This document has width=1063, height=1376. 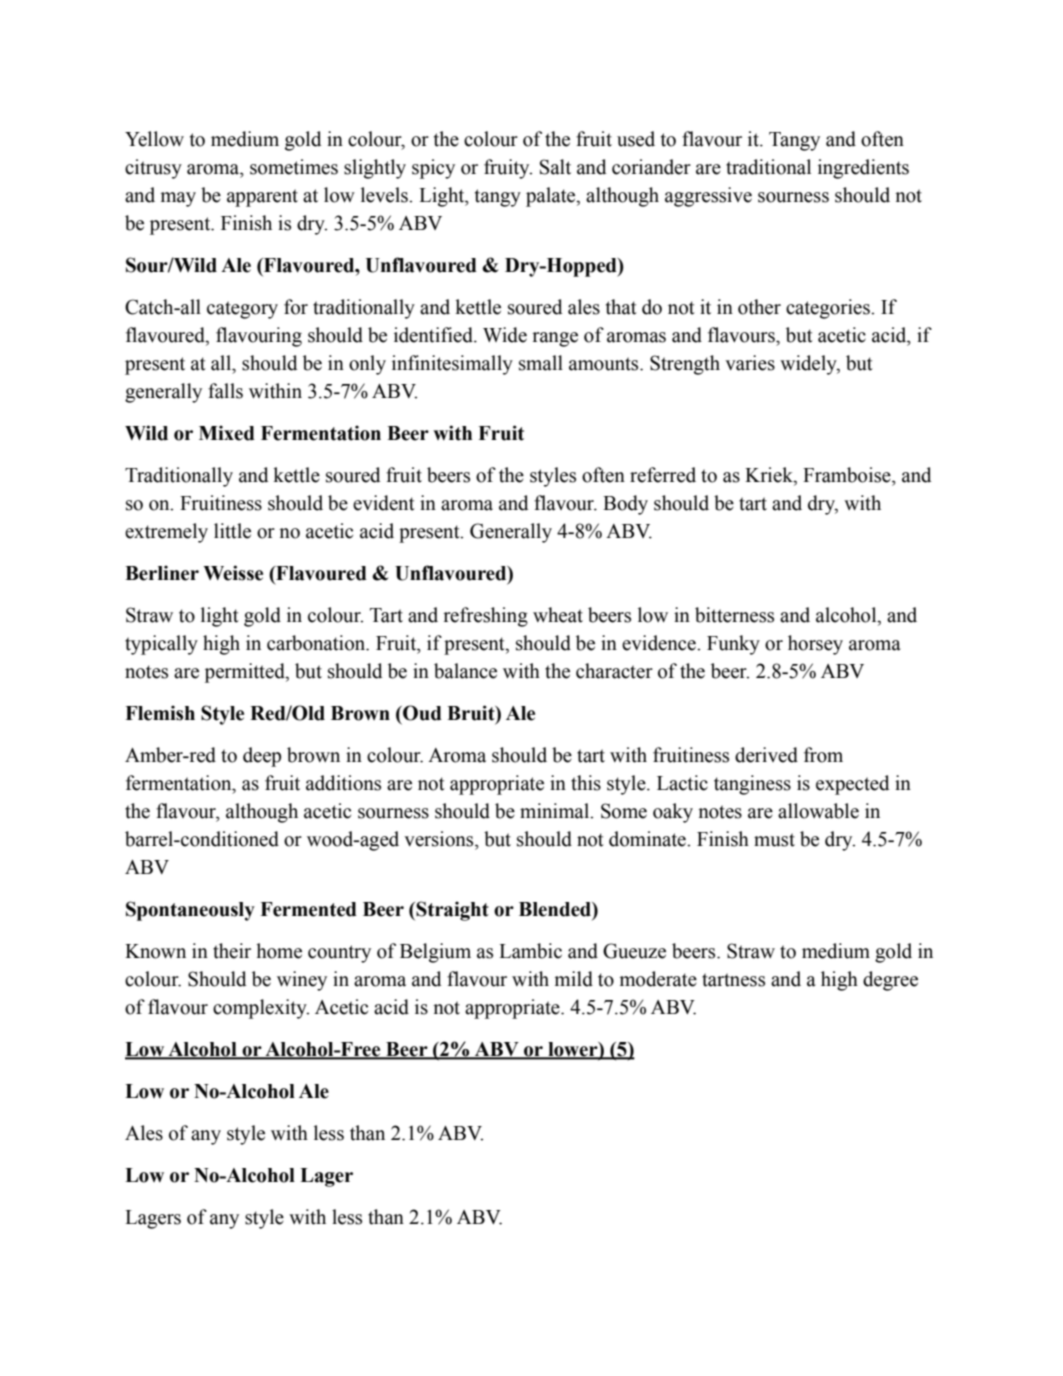 I want to click on ingredients, so click(x=863, y=169).
